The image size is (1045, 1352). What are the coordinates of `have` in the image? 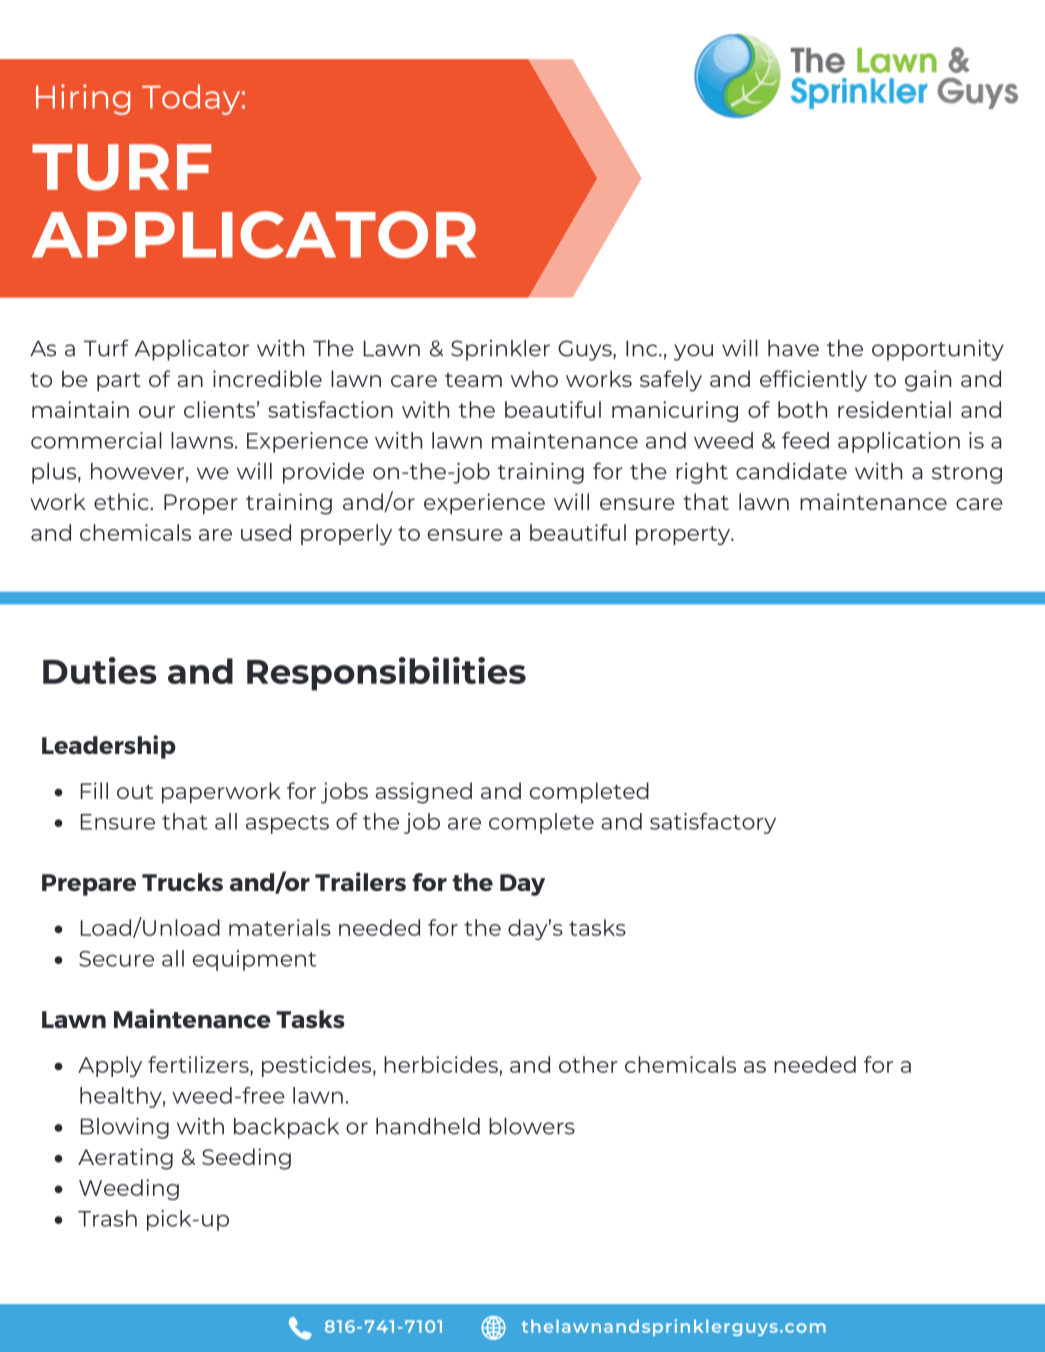 It's located at (793, 348).
